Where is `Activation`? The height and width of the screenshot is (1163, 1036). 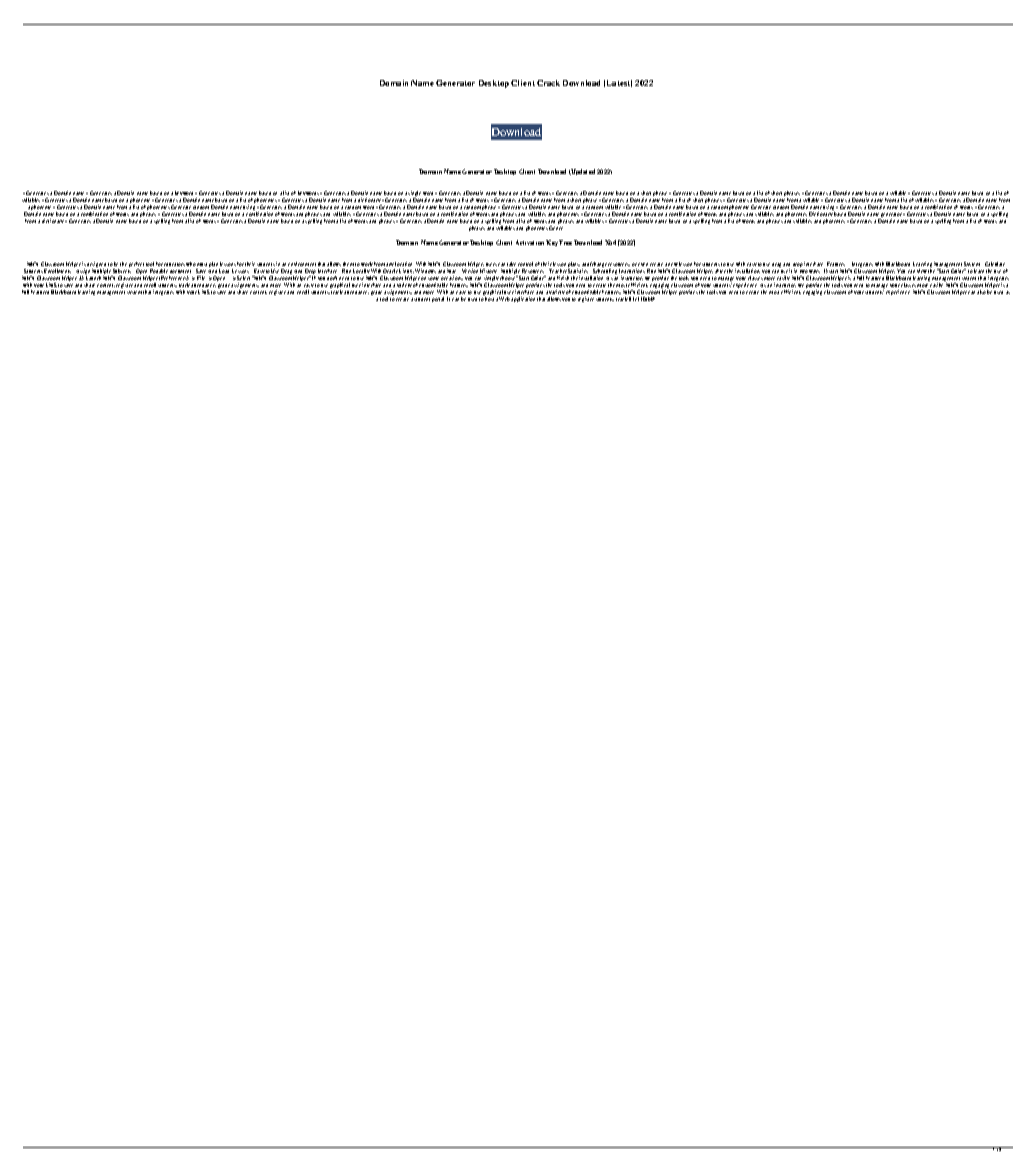
Activation is located at coordinates (531, 242).
